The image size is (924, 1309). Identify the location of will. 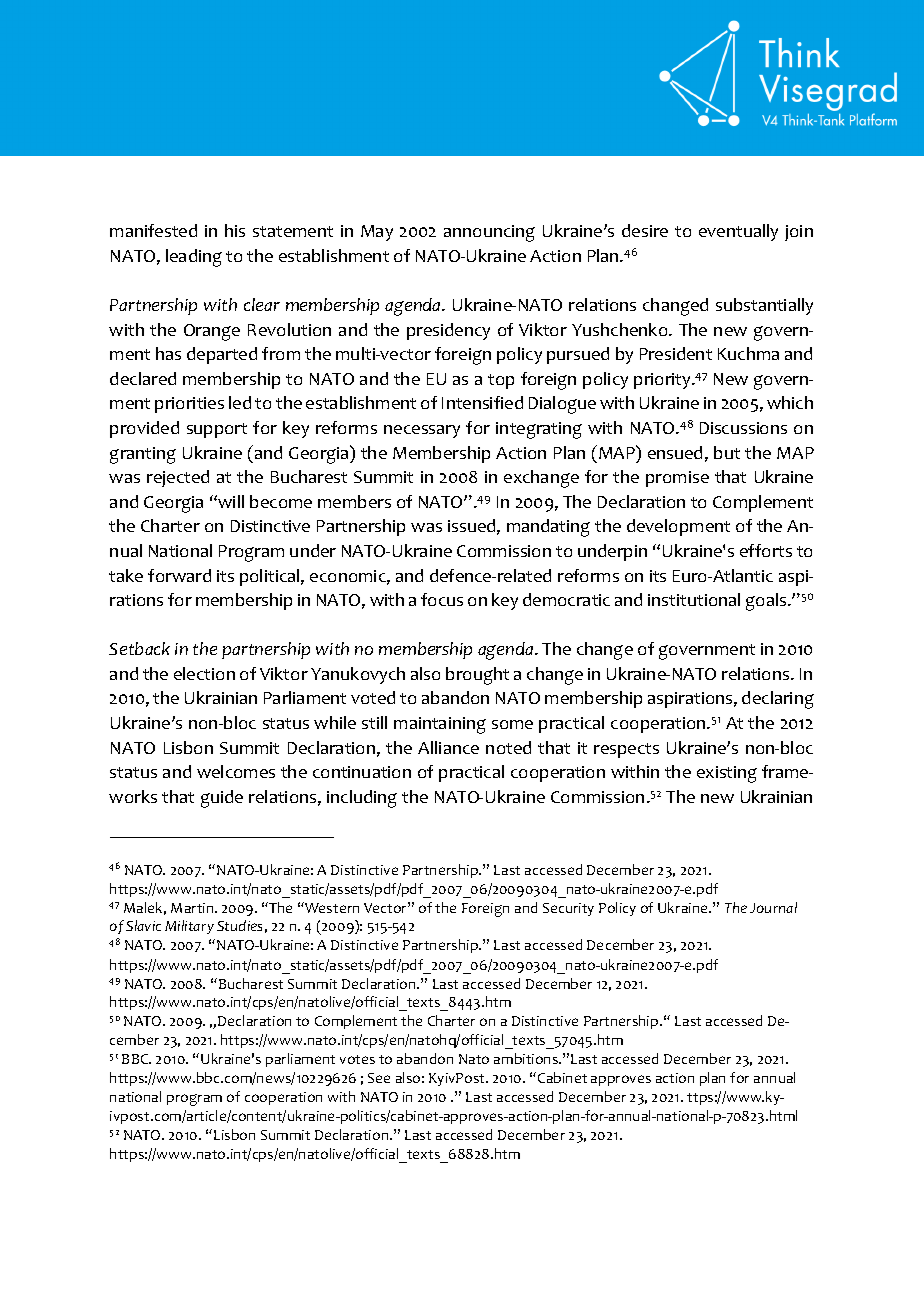
(231, 501).
